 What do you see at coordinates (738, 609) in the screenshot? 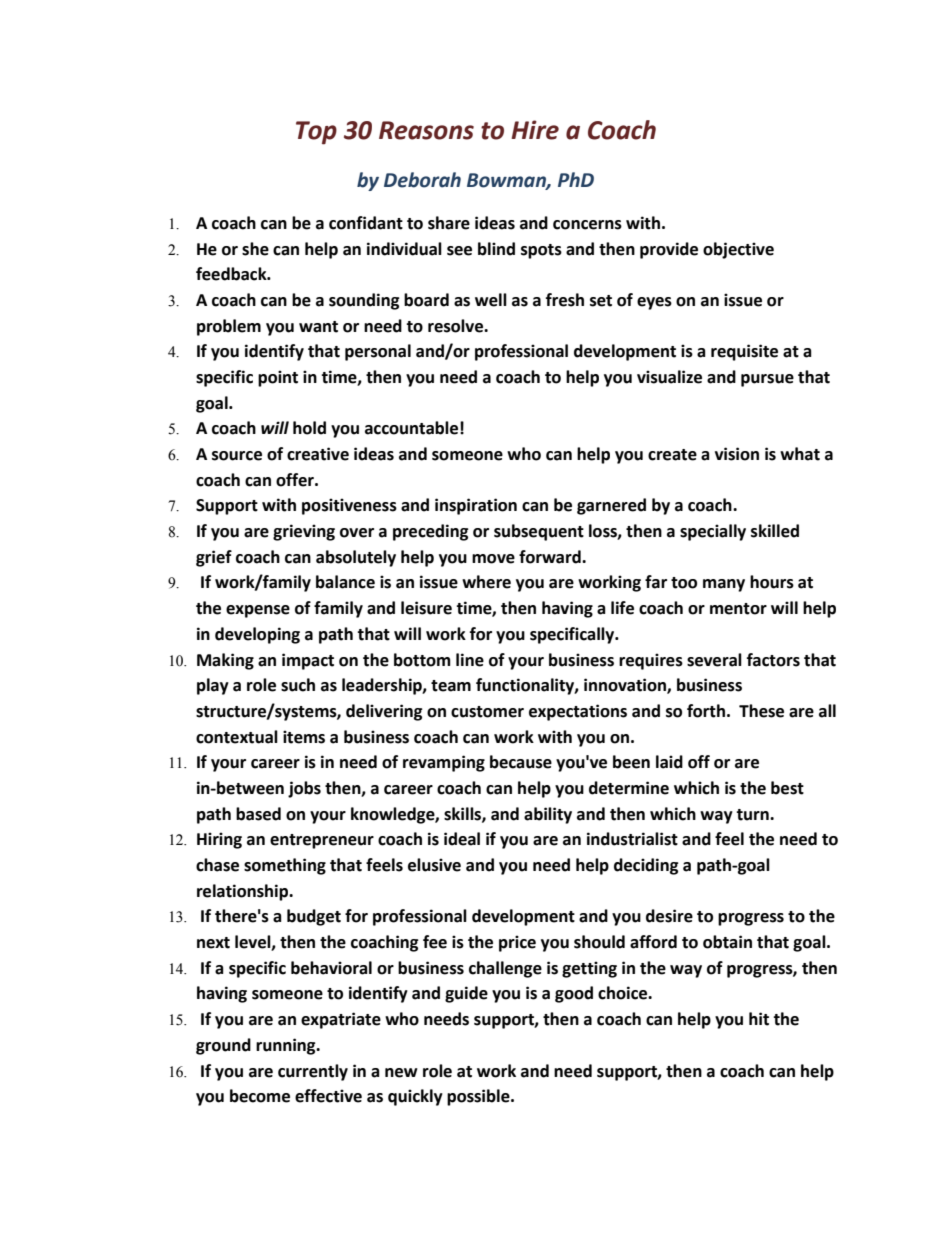
I see `mentor` at bounding box center [738, 609].
